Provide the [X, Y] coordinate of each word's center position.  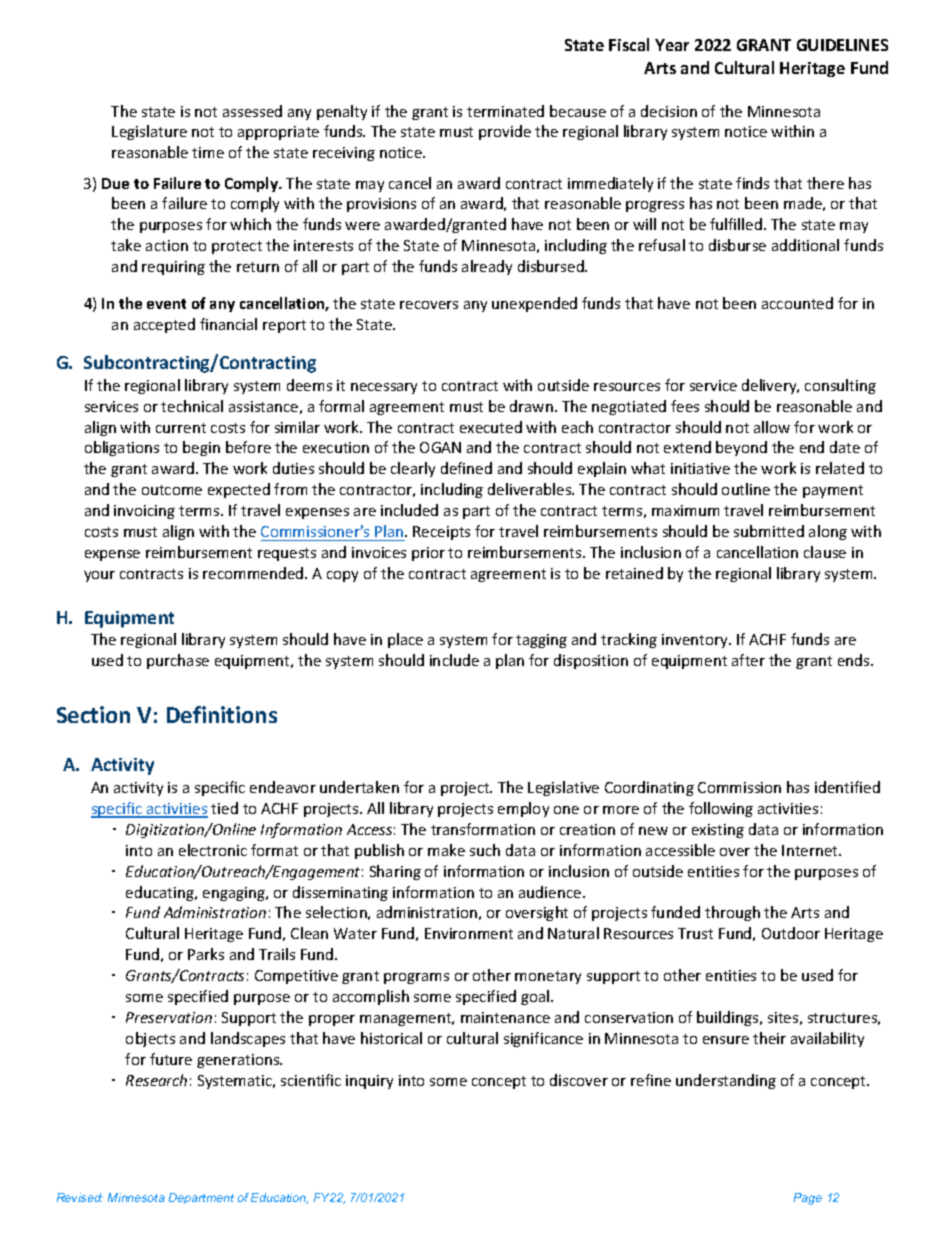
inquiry [369, 1082]
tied [224, 808]
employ [523, 809]
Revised [80, 1197]
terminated [505, 111]
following [721, 809]
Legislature [149, 132]
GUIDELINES [842, 45]
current [181, 428]
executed [491, 427]
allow [772, 427]
